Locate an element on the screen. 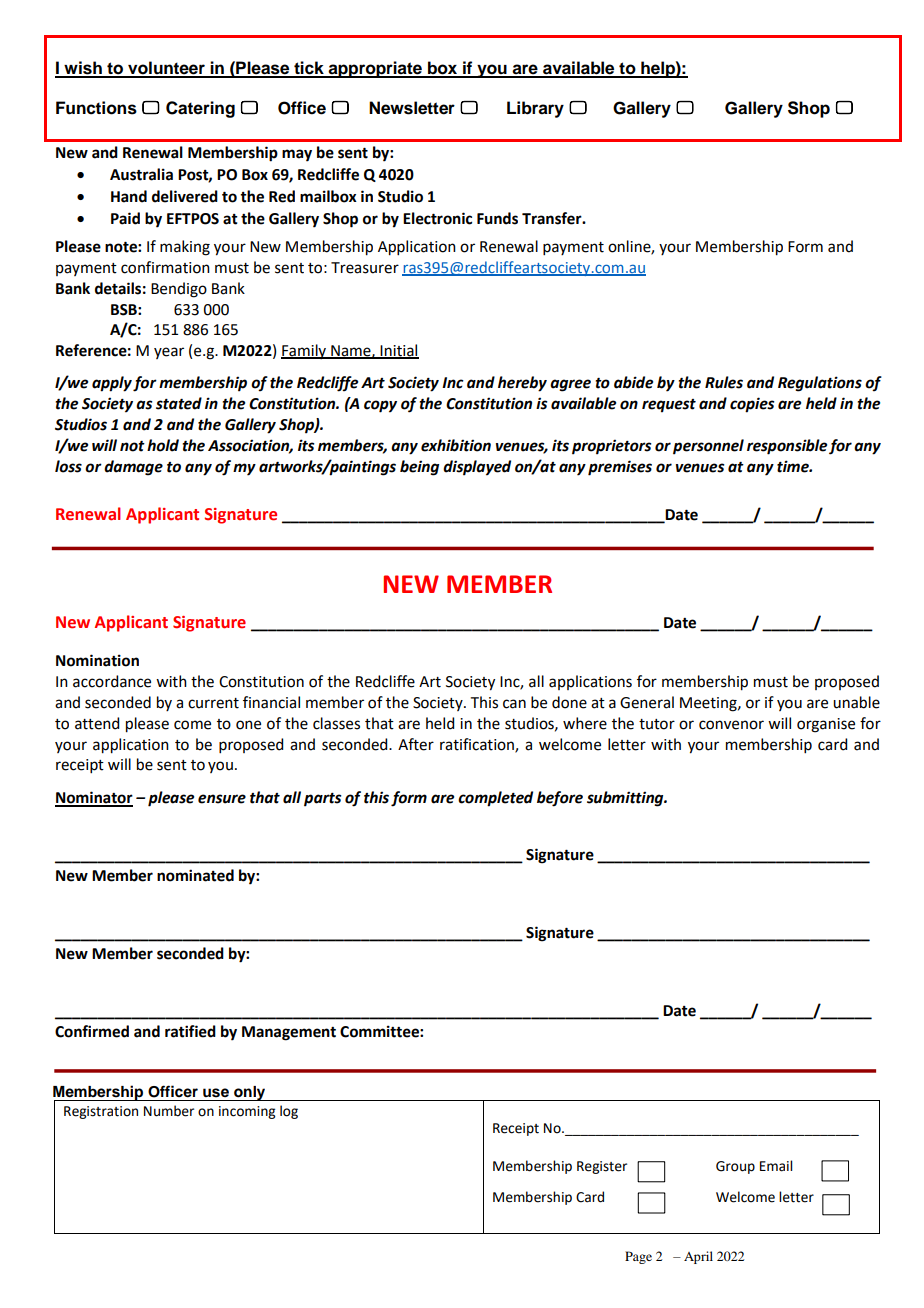 The image size is (924, 1308). Library is located at coordinates (535, 109).
